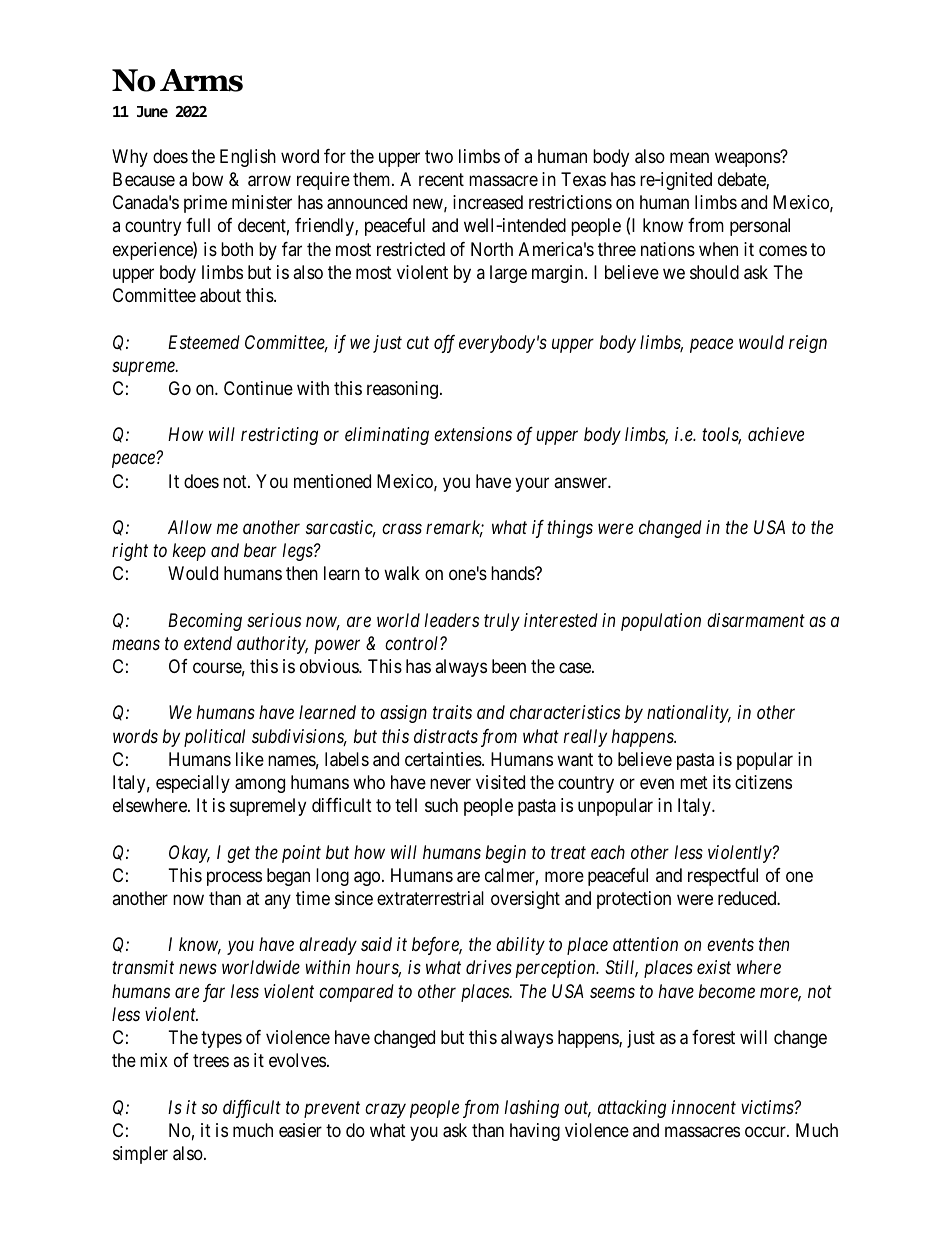  I want to click on process, so click(234, 878).
